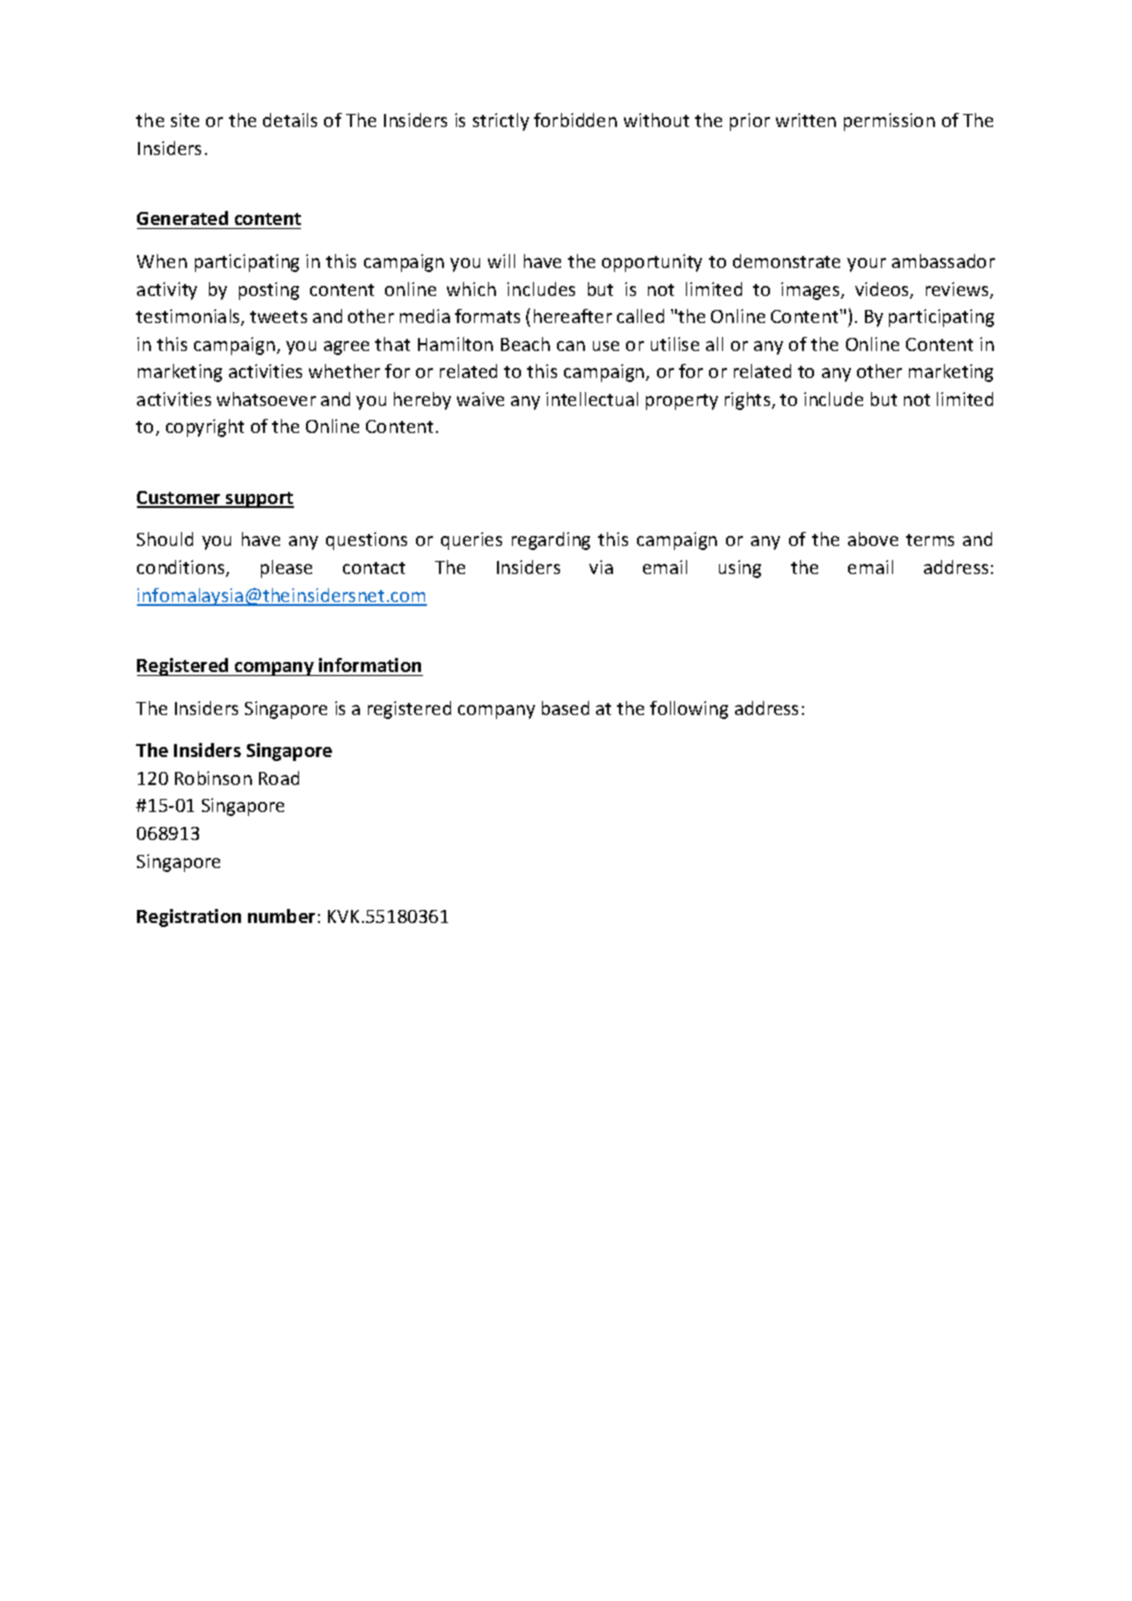  I want to click on forbidden, so click(575, 120).
